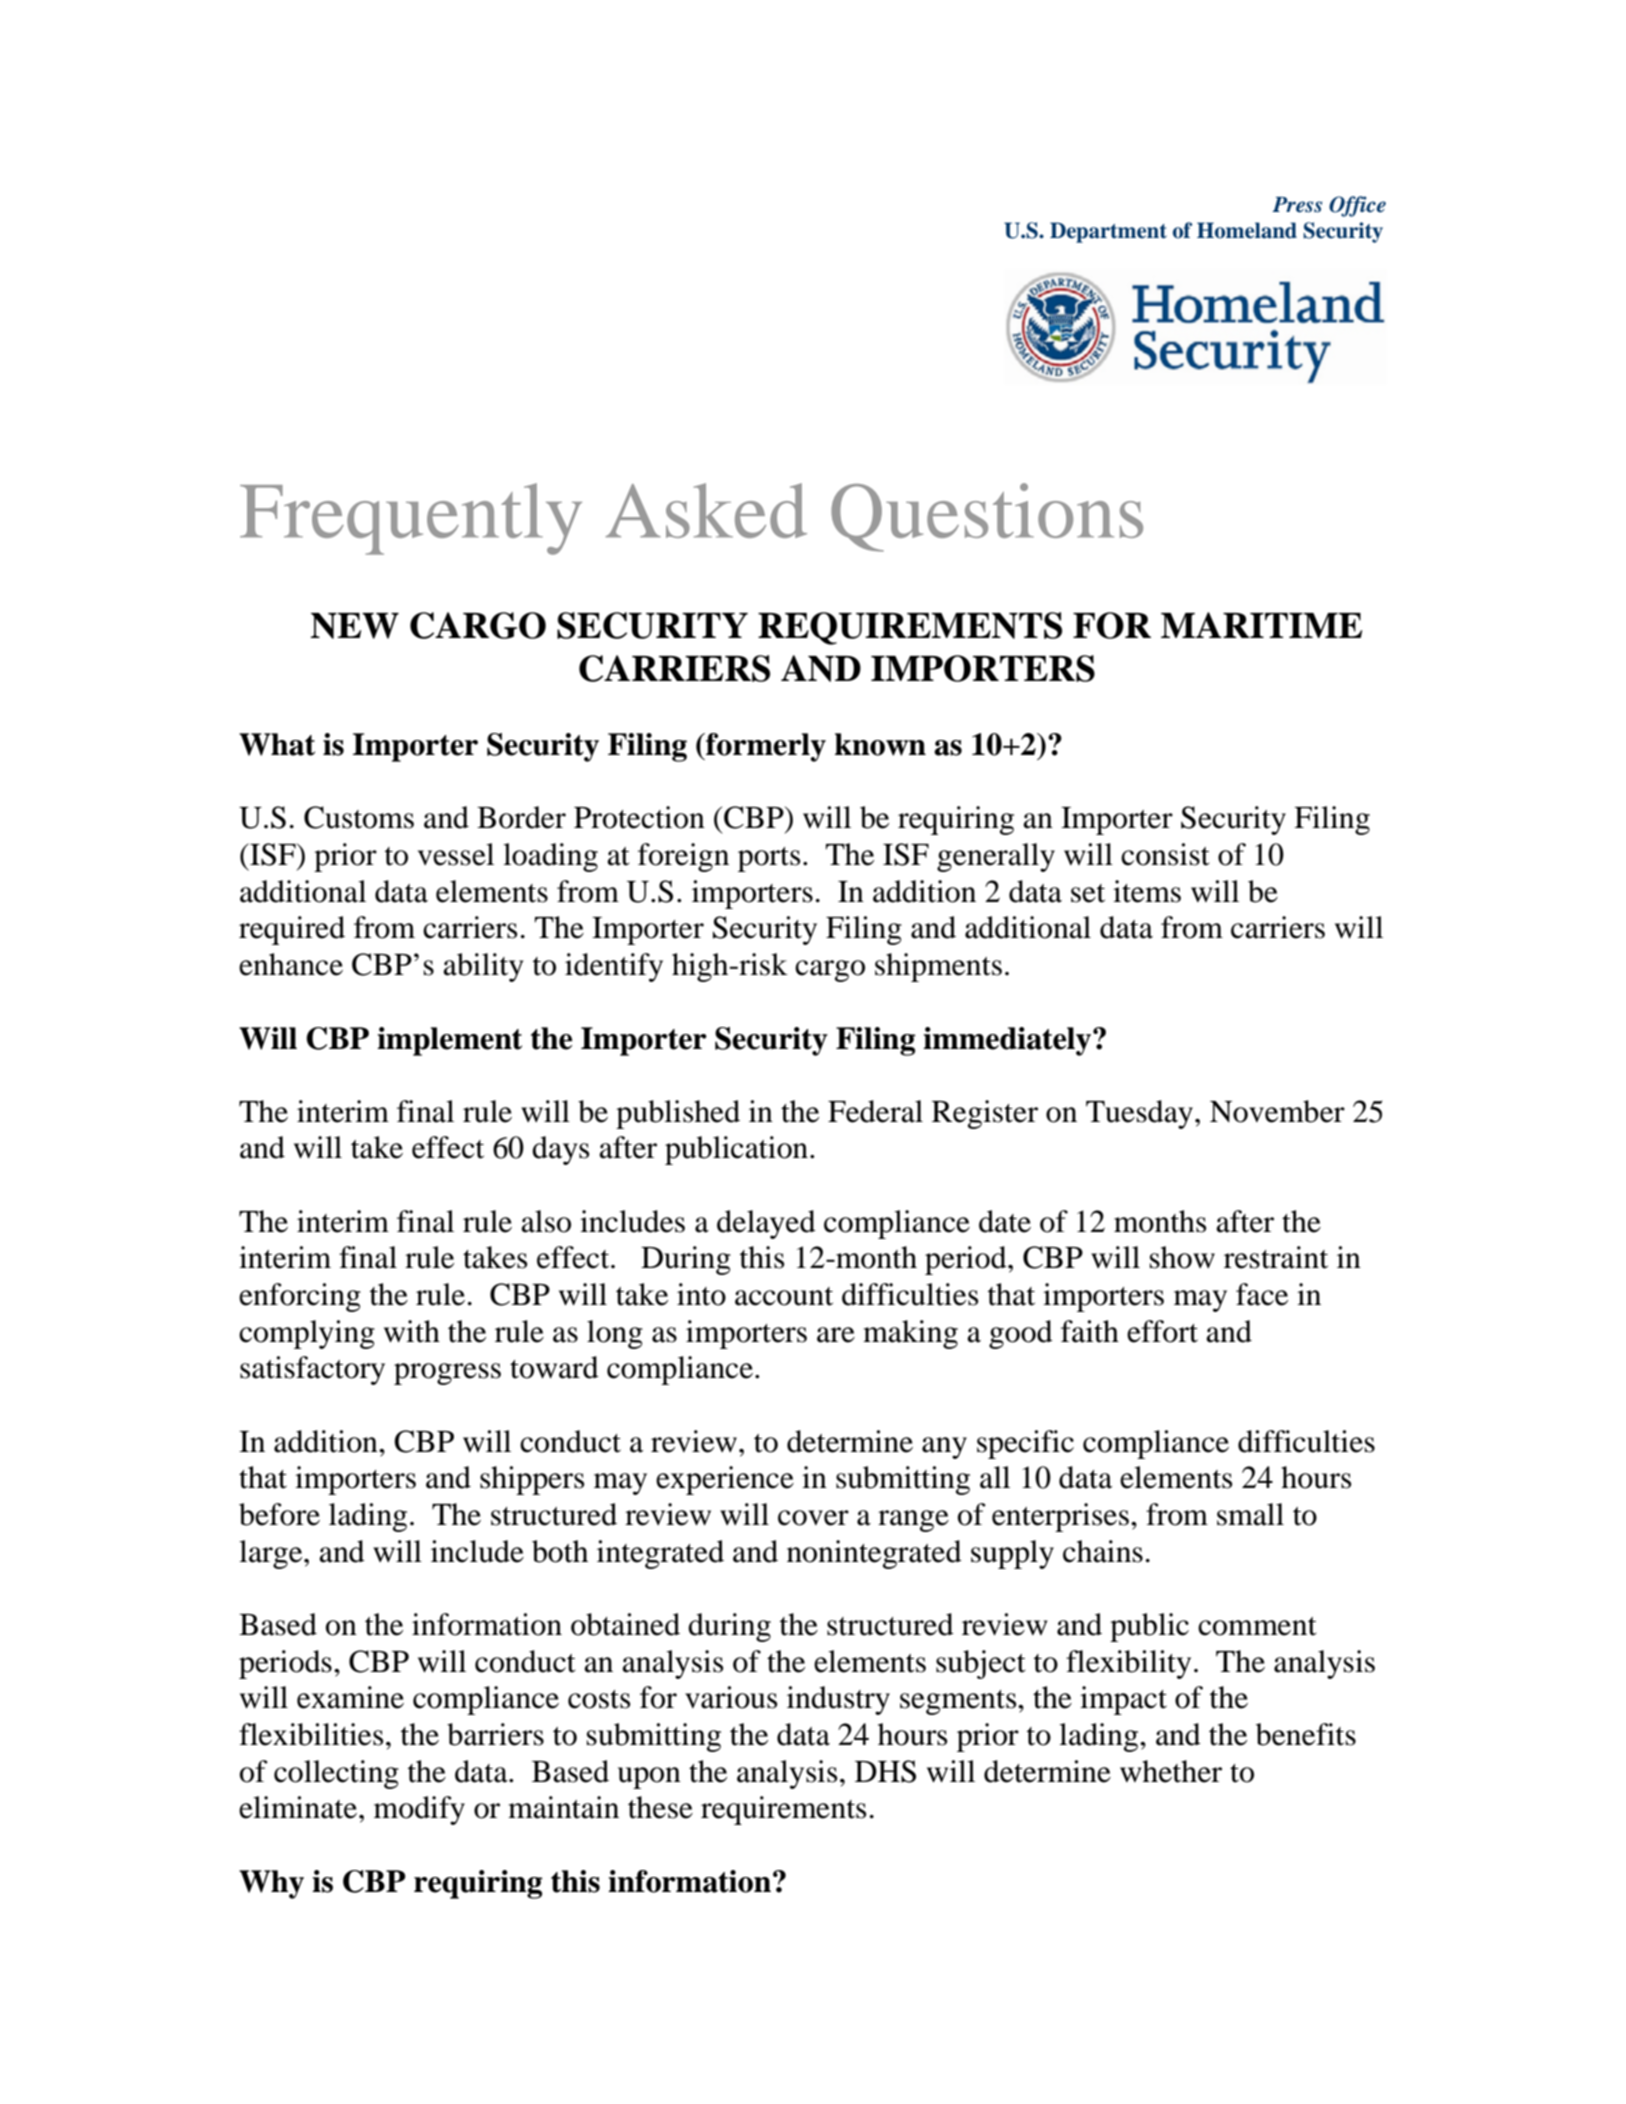 The image size is (1626, 2104). I want to click on MARITIME, so click(1261, 625).
